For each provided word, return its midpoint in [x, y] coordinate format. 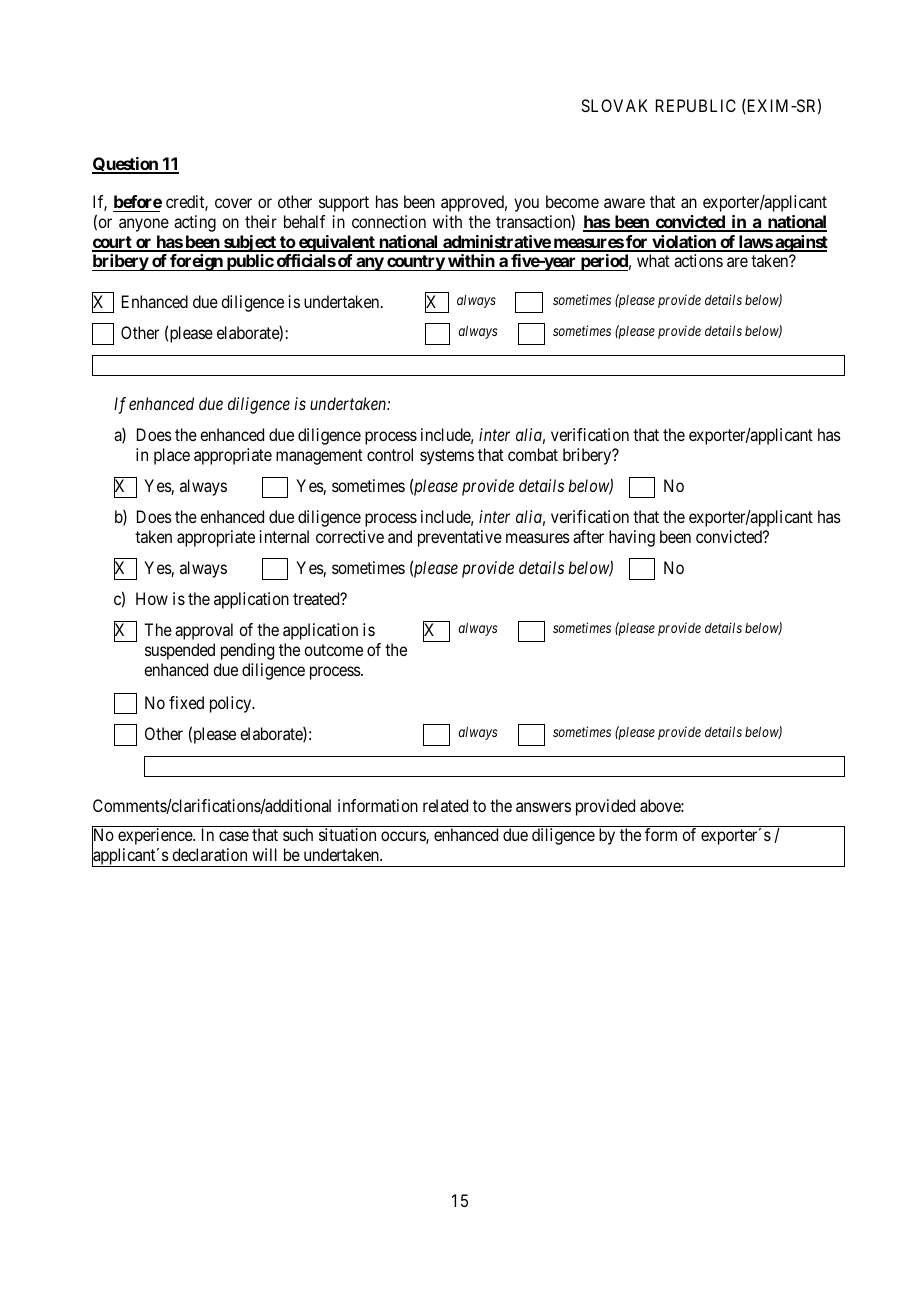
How [152, 598]
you [526, 205]
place [172, 456]
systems [447, 457]
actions [698, 260]
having [632, 538]
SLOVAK [614, 105]
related [445, 805]
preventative [460, 538]
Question [126, 165]
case [234, 836]
